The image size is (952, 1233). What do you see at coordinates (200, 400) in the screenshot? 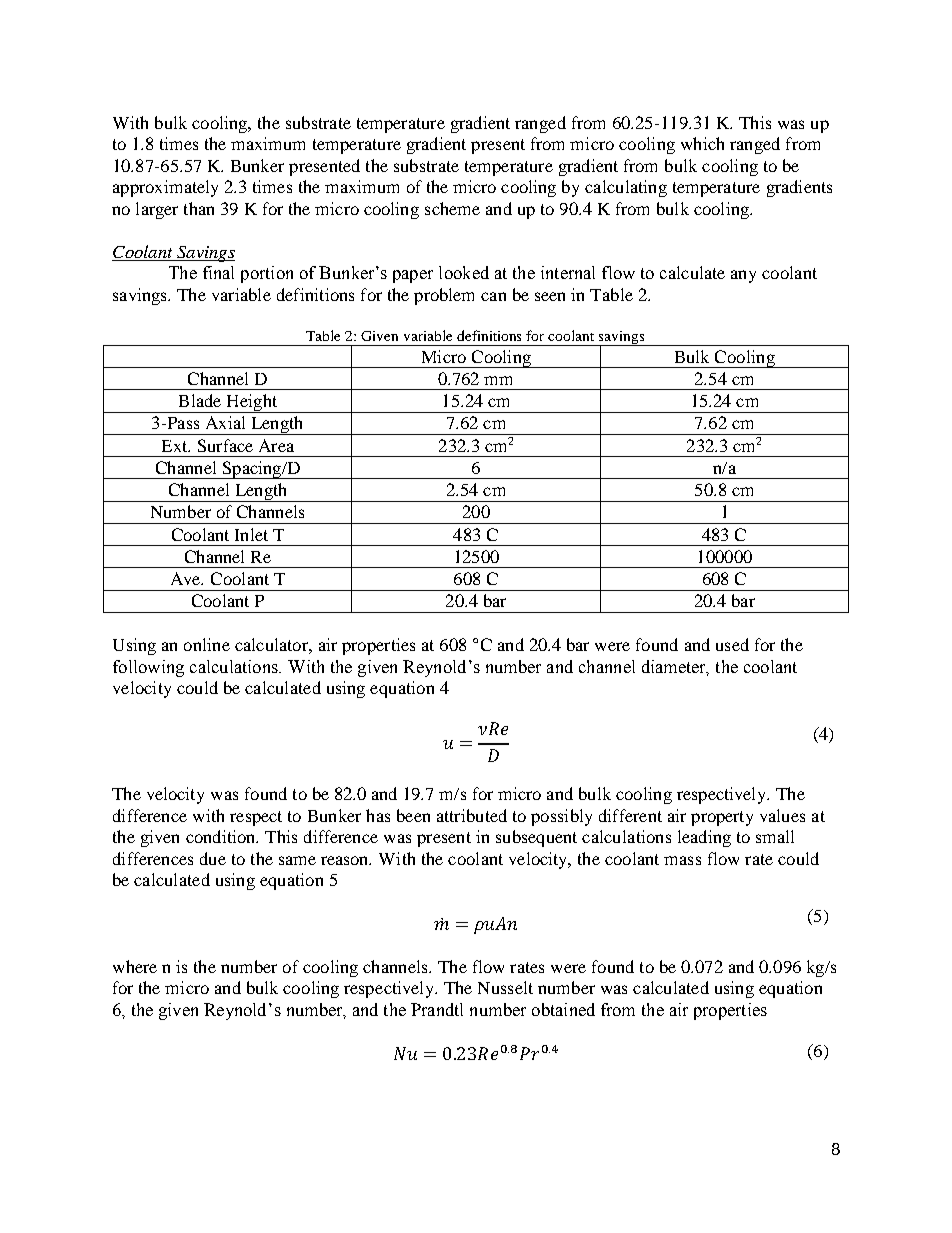
I see `Blade` at bounding box center [200, 400].
